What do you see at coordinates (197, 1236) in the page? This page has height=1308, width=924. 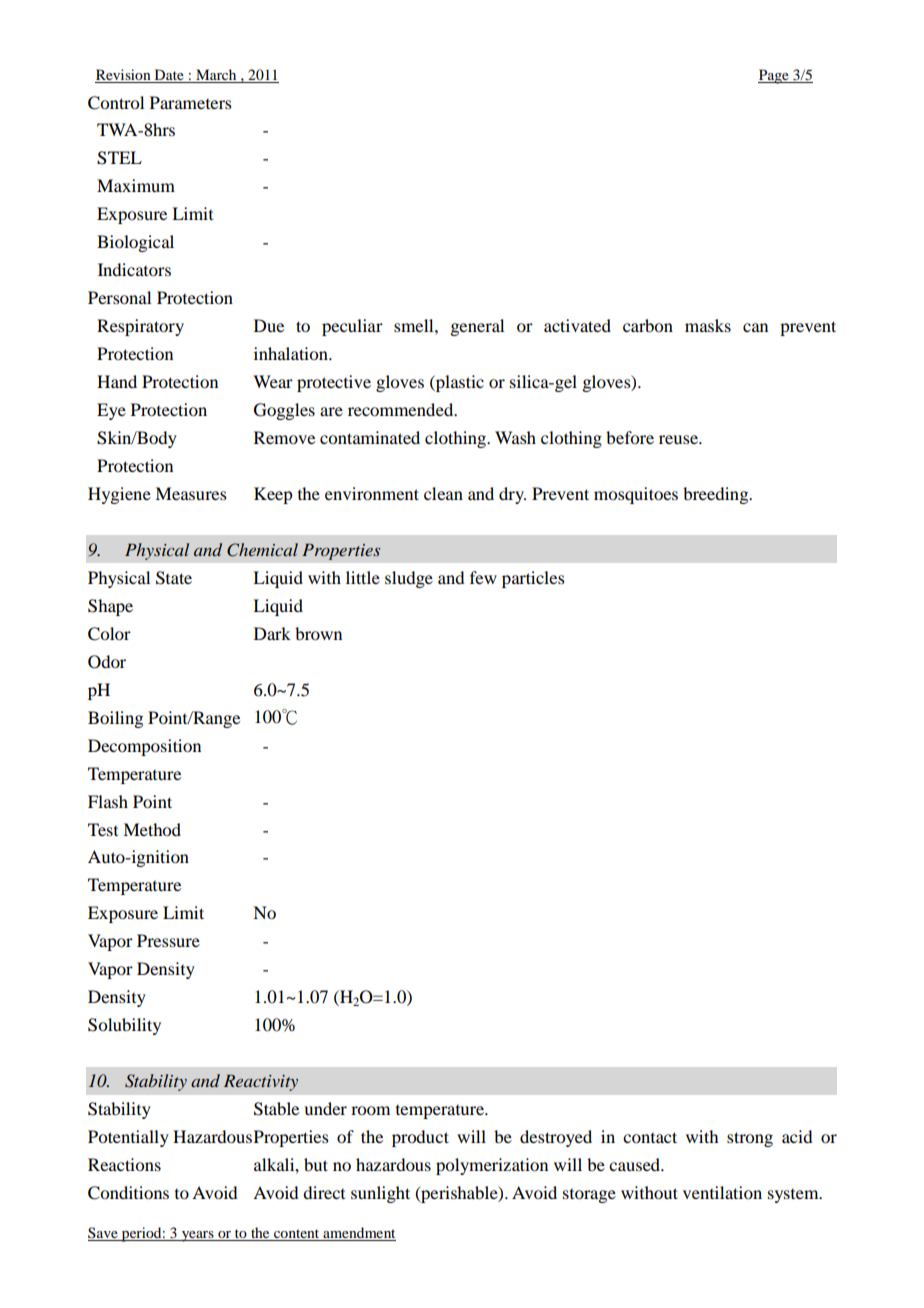 I see `years` at bounding box center [197, 1236].
